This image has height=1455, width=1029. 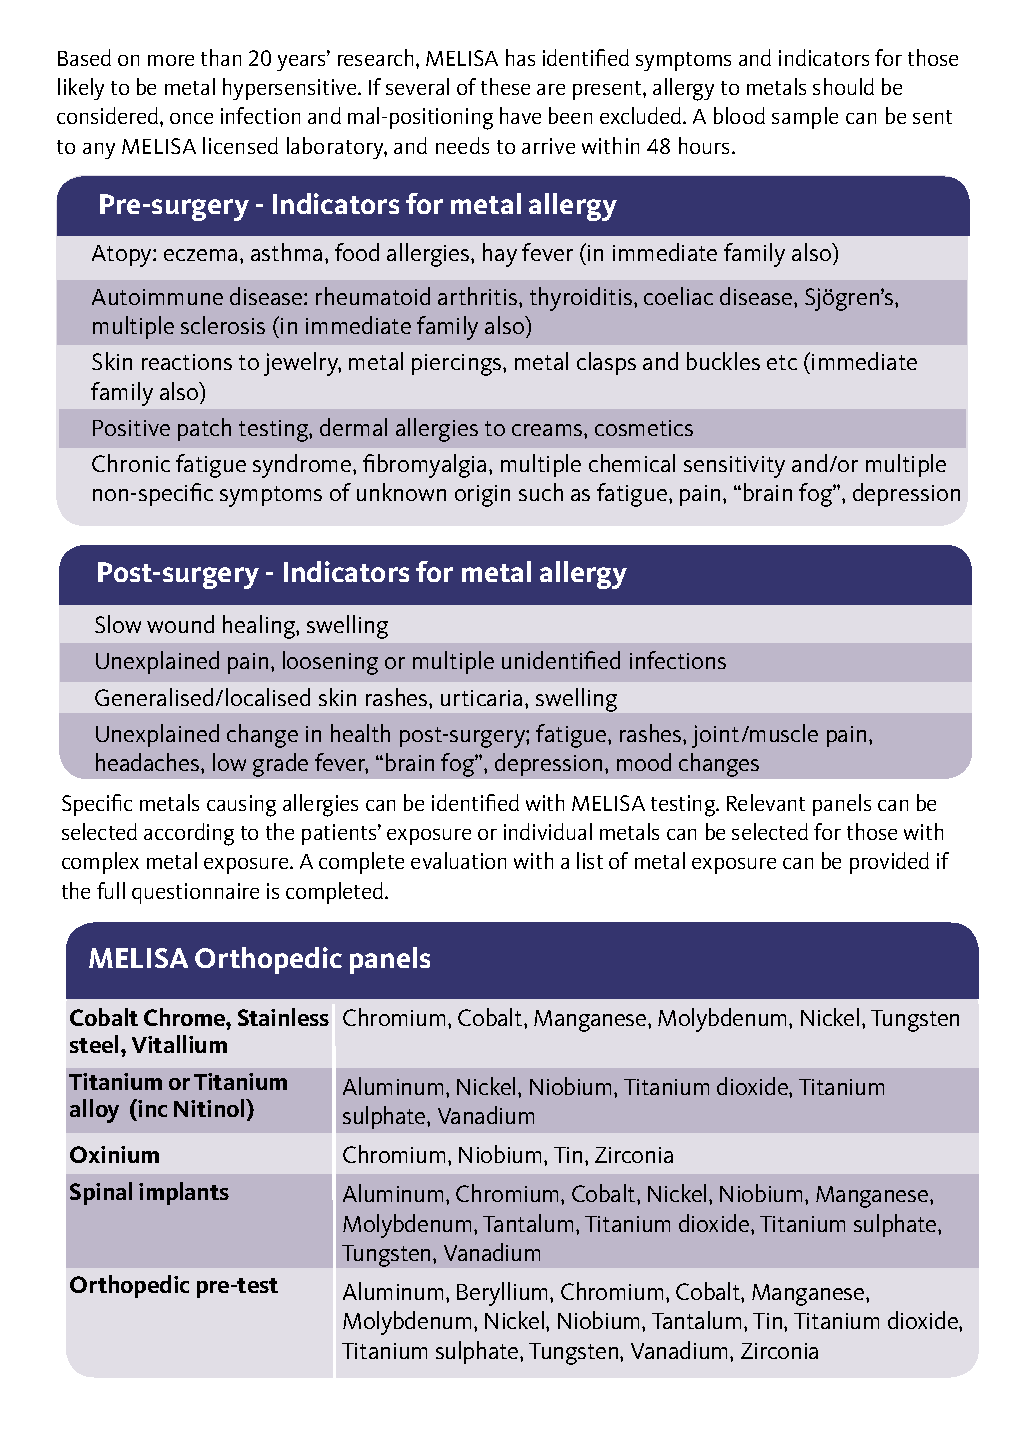 I want to click on once, so click(x=191, y=118).
